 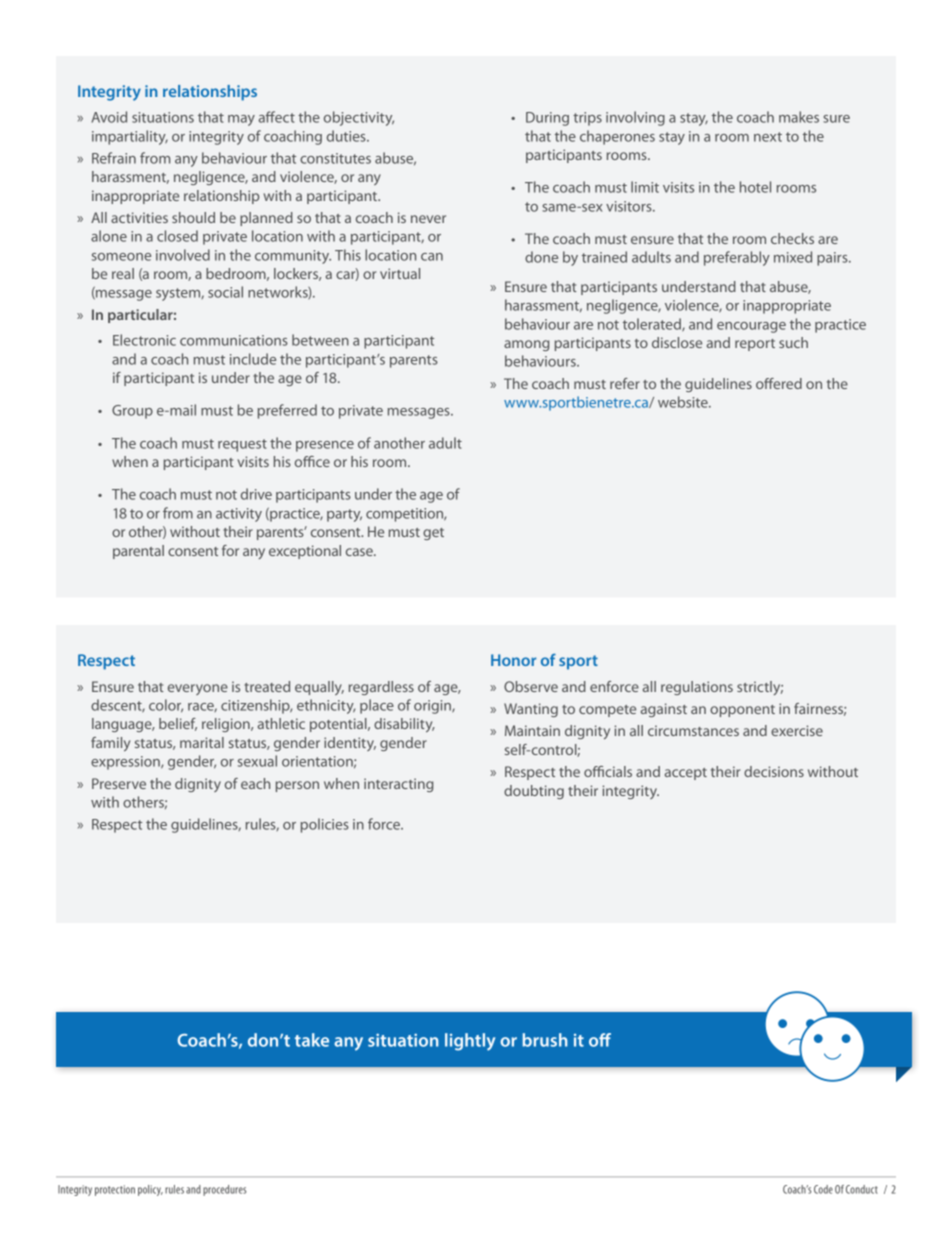 What do you see at coordinates (198, 689) in the screenshot?
I see `everyone` at bounding box center [198, 689].
